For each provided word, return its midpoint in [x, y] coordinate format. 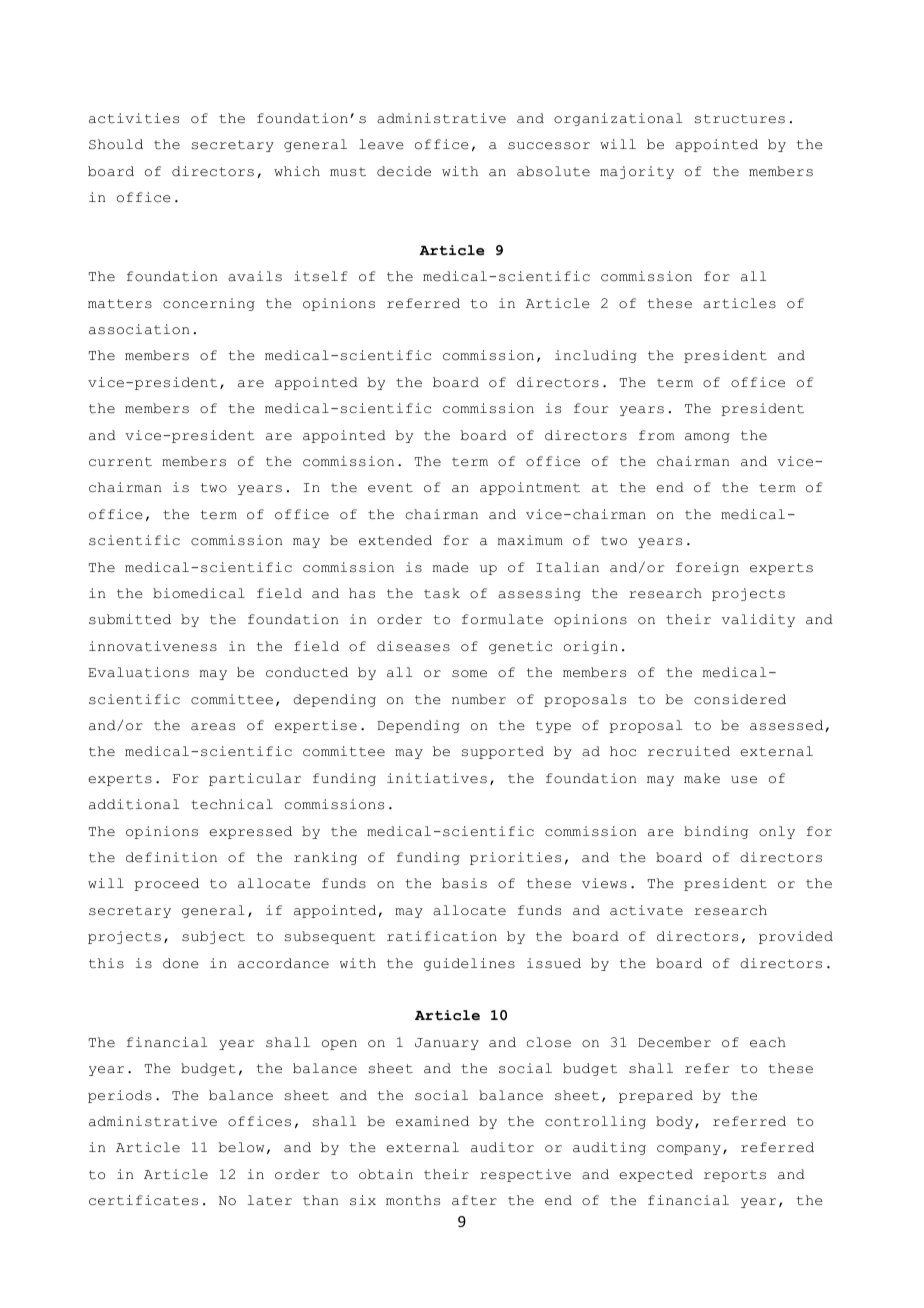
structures [740, 119]
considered [740, 699]
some [469, 674]
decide [404, 171]
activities [134, 118]
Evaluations [138, 672]
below [241, 1147]
